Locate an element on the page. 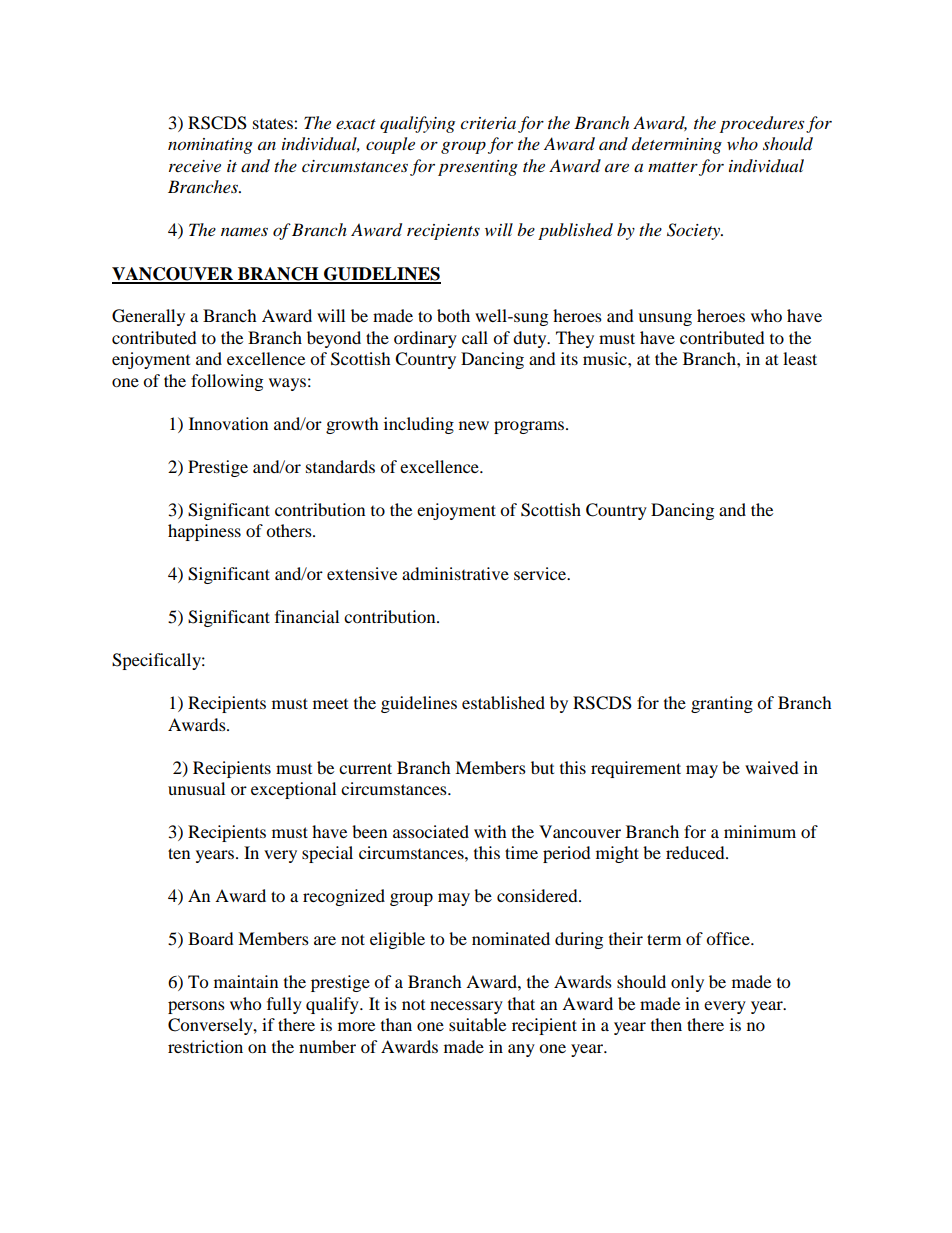 The image size is (952, 1233). then is located at coordinates (666, 1024).
